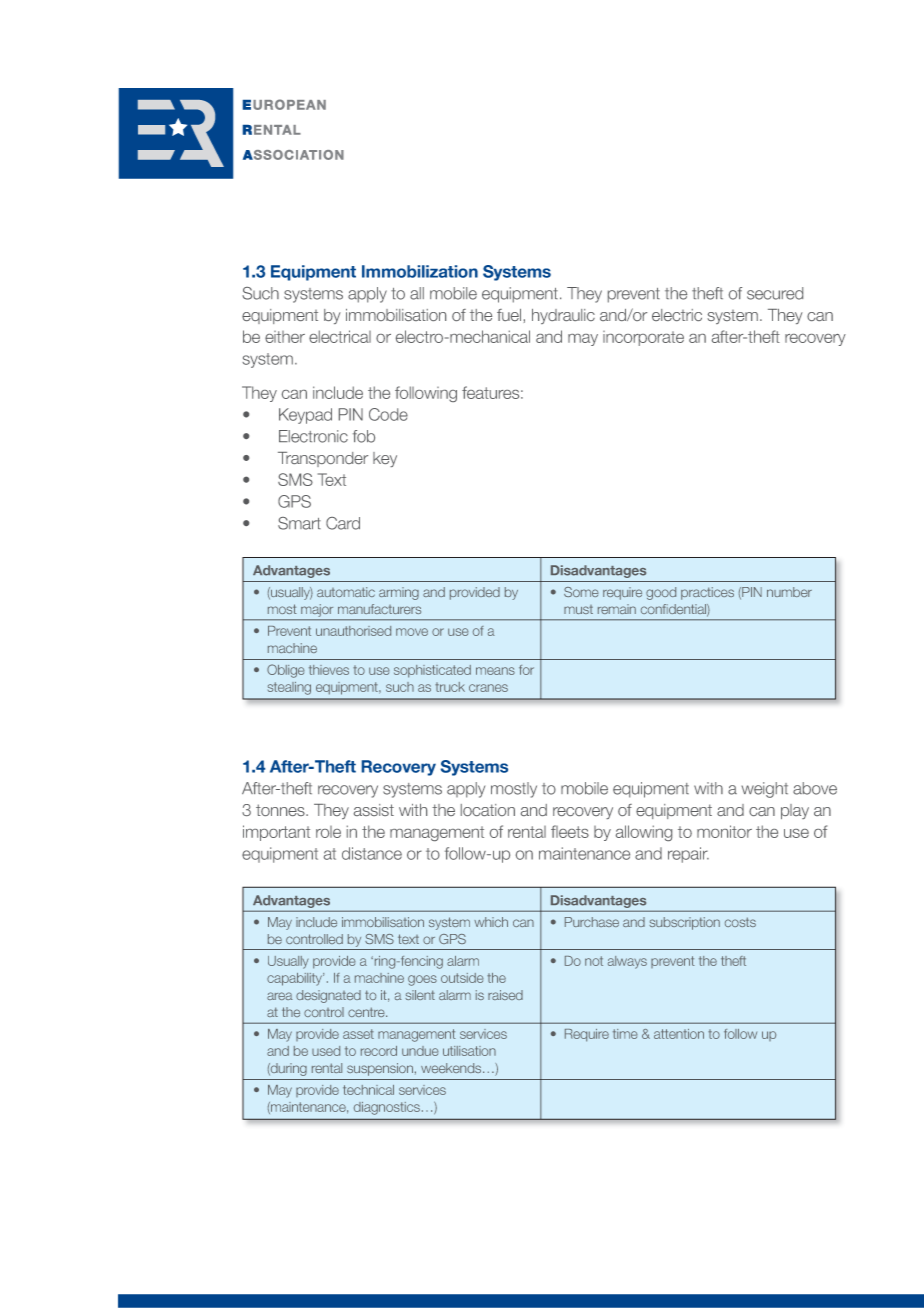 Image resolution: width=924 pixels, height=1308 pixels. Describe the element at coordinates (764, 790) in the screenshot. I see `weight` at that location.
